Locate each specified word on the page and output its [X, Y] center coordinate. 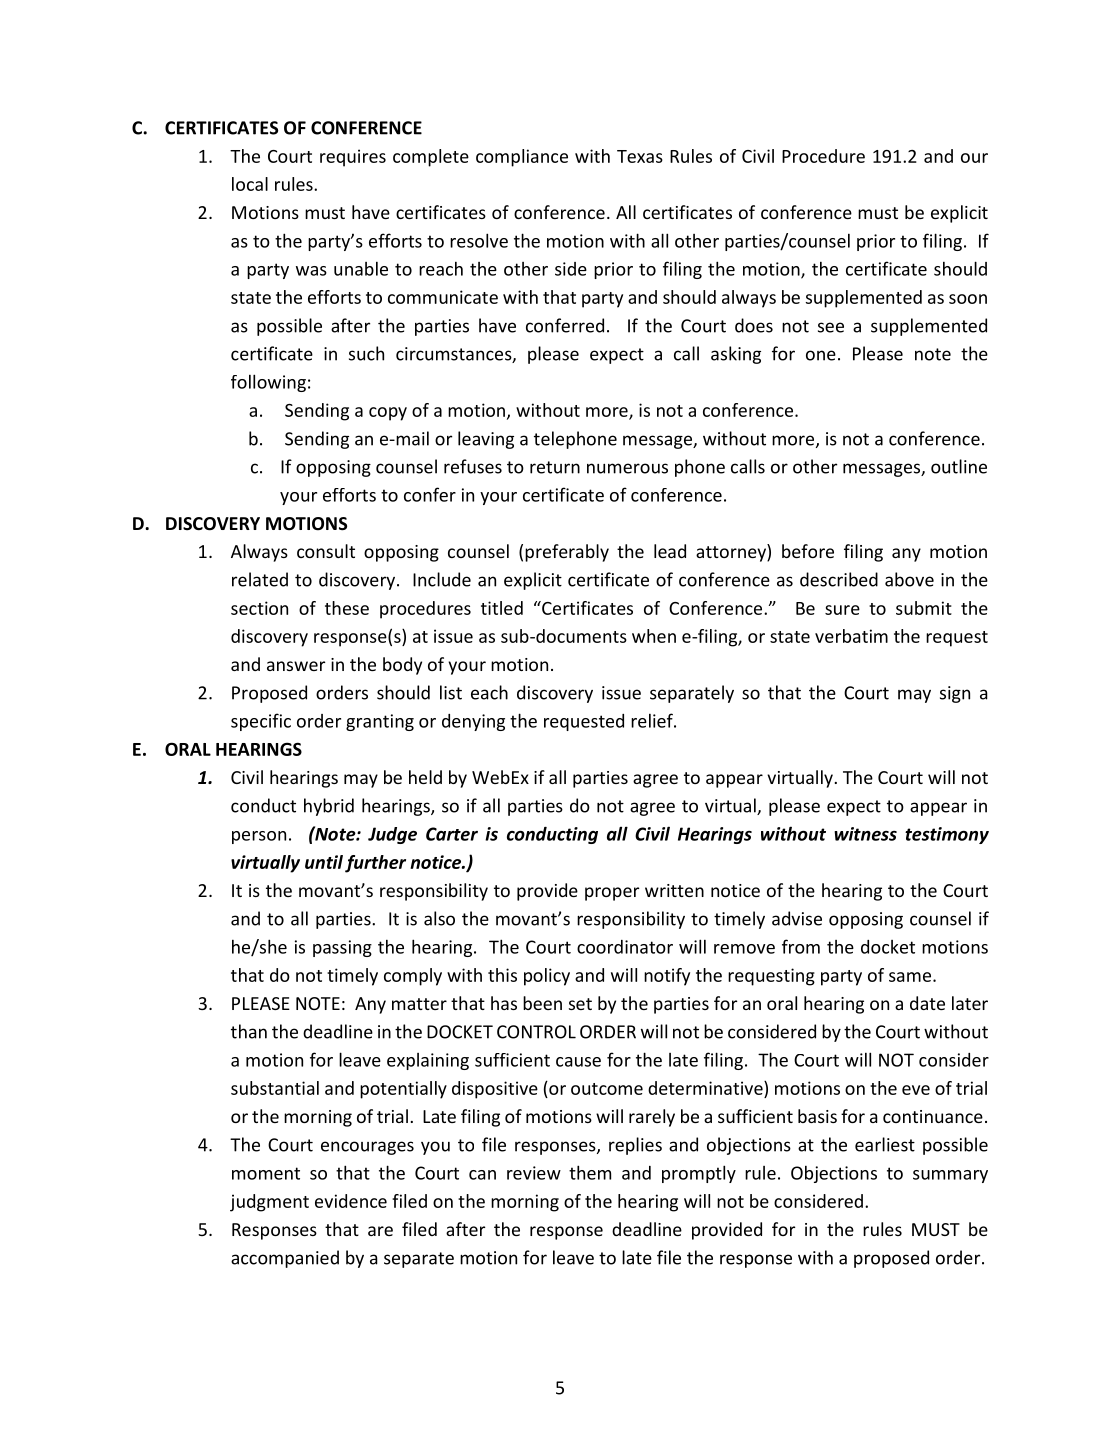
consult [326, 551]
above [909, 579]
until [324, 862]
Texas [640, 156]
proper [612, 894]
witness [865, 834]
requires [353, 158]
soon [968, 299]
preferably [567, 553]
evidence [351, 1201]
